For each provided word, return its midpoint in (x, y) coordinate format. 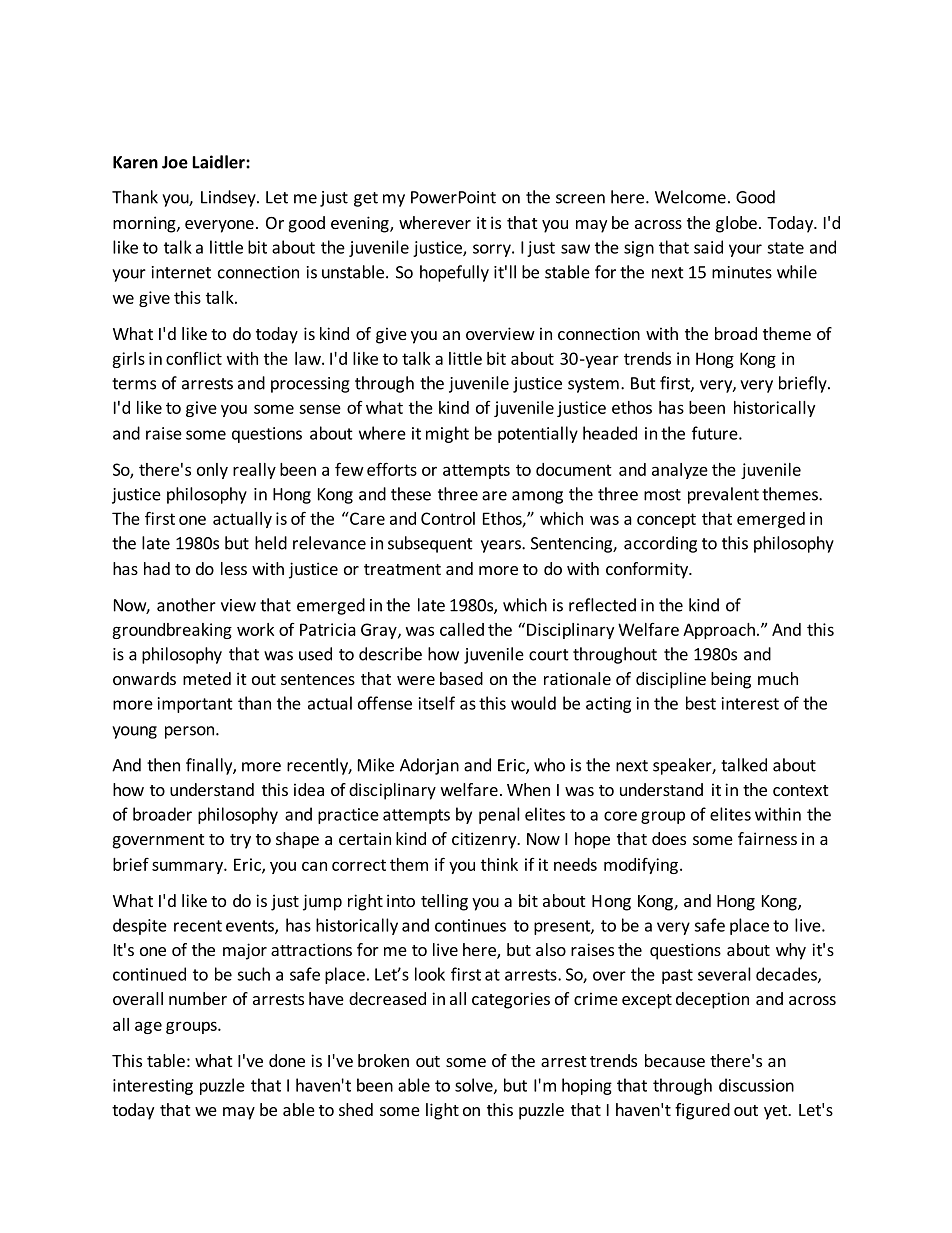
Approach (719, 631)
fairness (767, 838)
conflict (194, 358)
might (447, 434)
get (366, 199)
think (499, 864)
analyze (680, 471)
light (442, 1111)
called (462, 629)
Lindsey (229, 198)
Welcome (690, 197)
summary (188, 867)
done (287, 1060)
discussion (756, 1085)
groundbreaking (172, 631)
